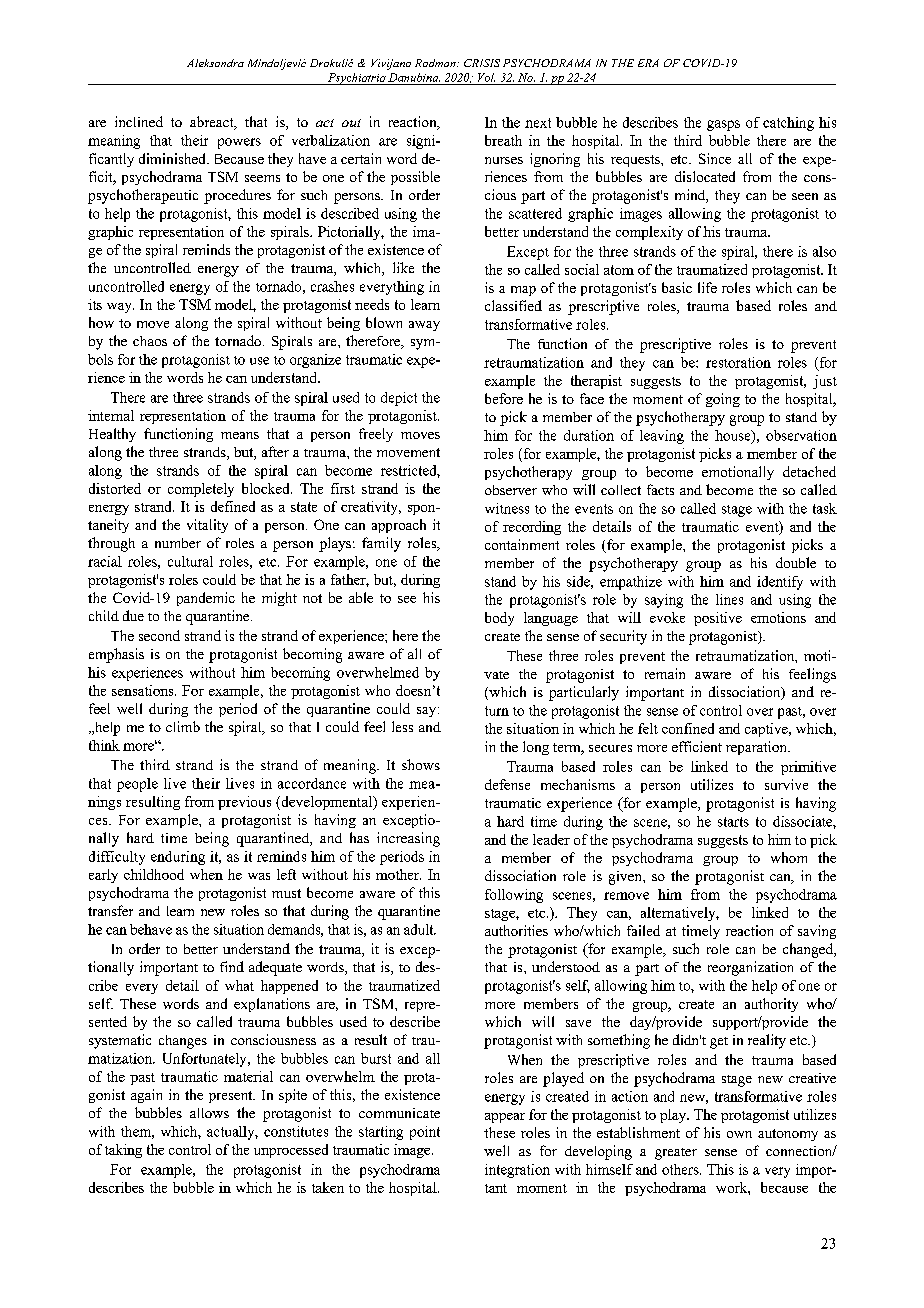  Describe the element at coordinates (424, 326) in the document. I see `away` at that location.
